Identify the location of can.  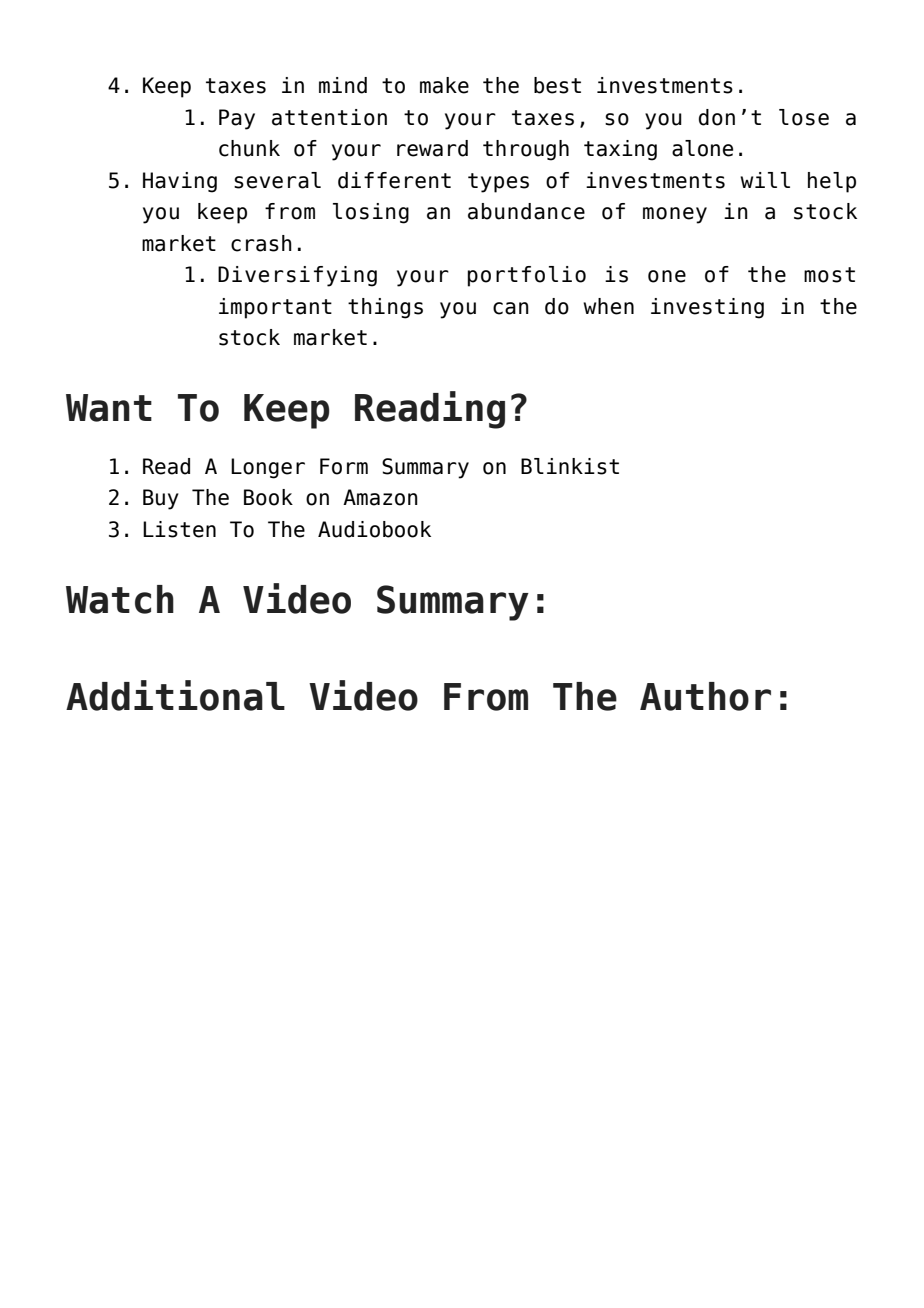
(511, 308).
